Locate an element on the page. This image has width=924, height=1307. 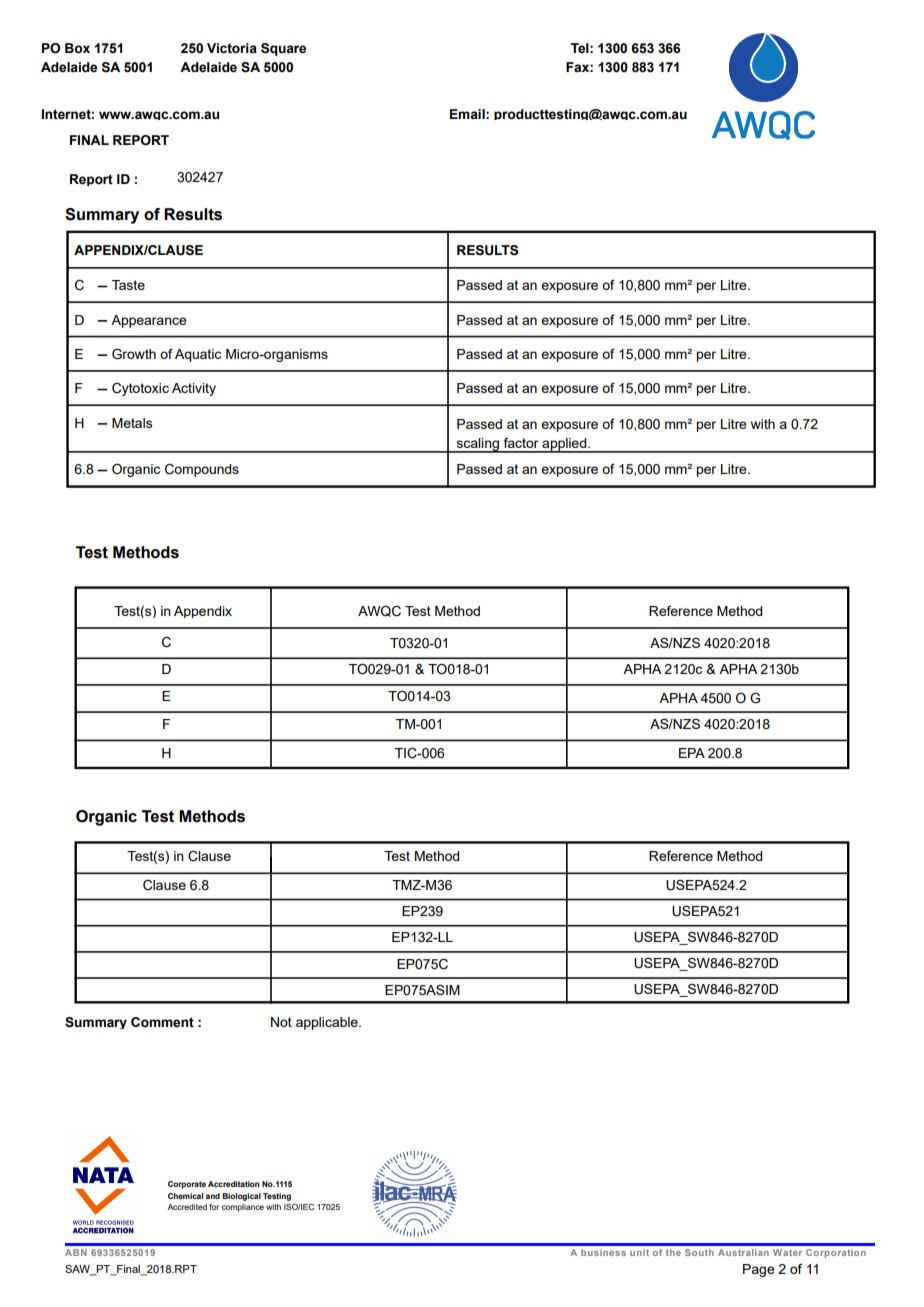
Aquatic is located at coordinates (198, 355).
